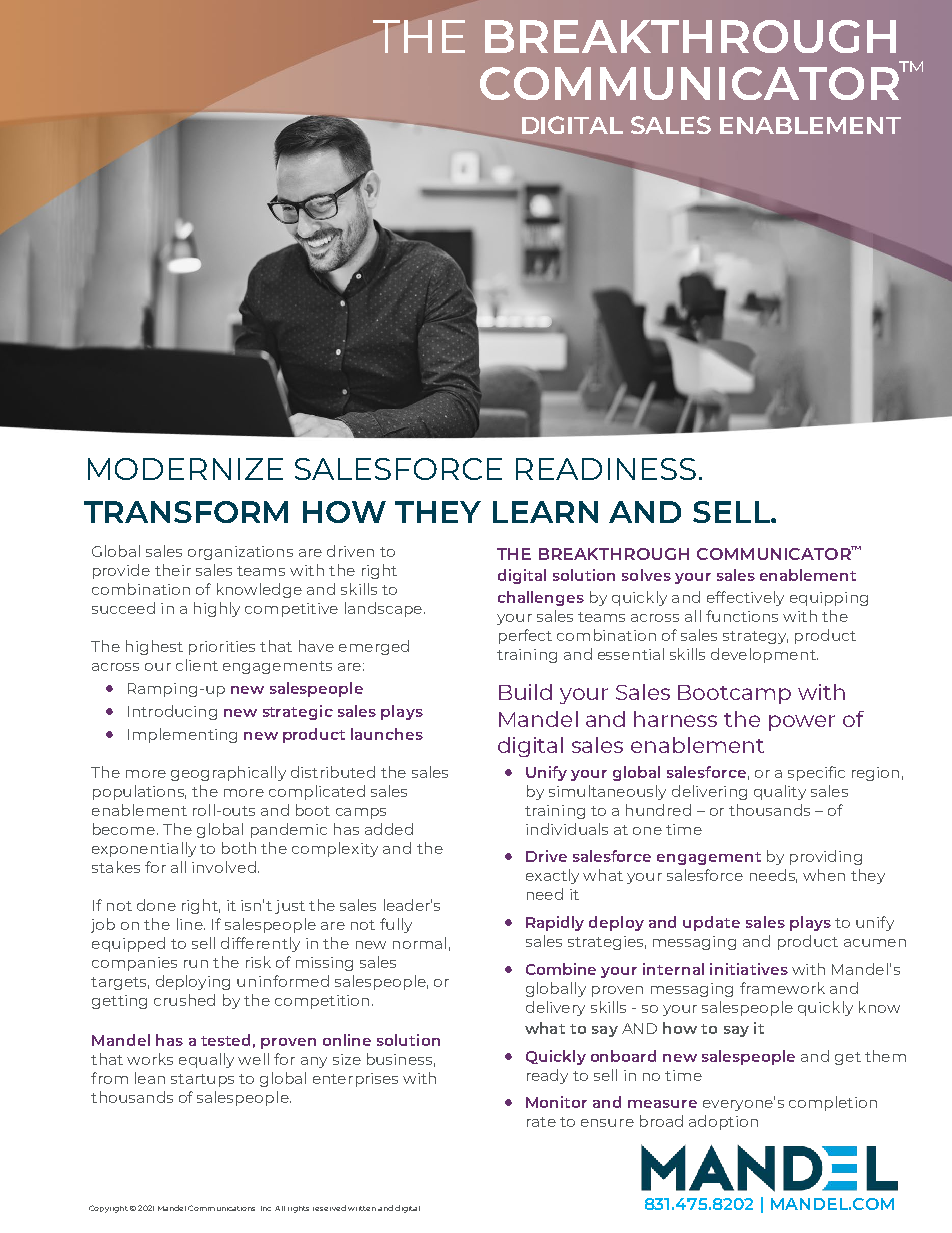  Describe the element at coordinates (184, 1000) in the screenshot. I see `crushed` at that location.
